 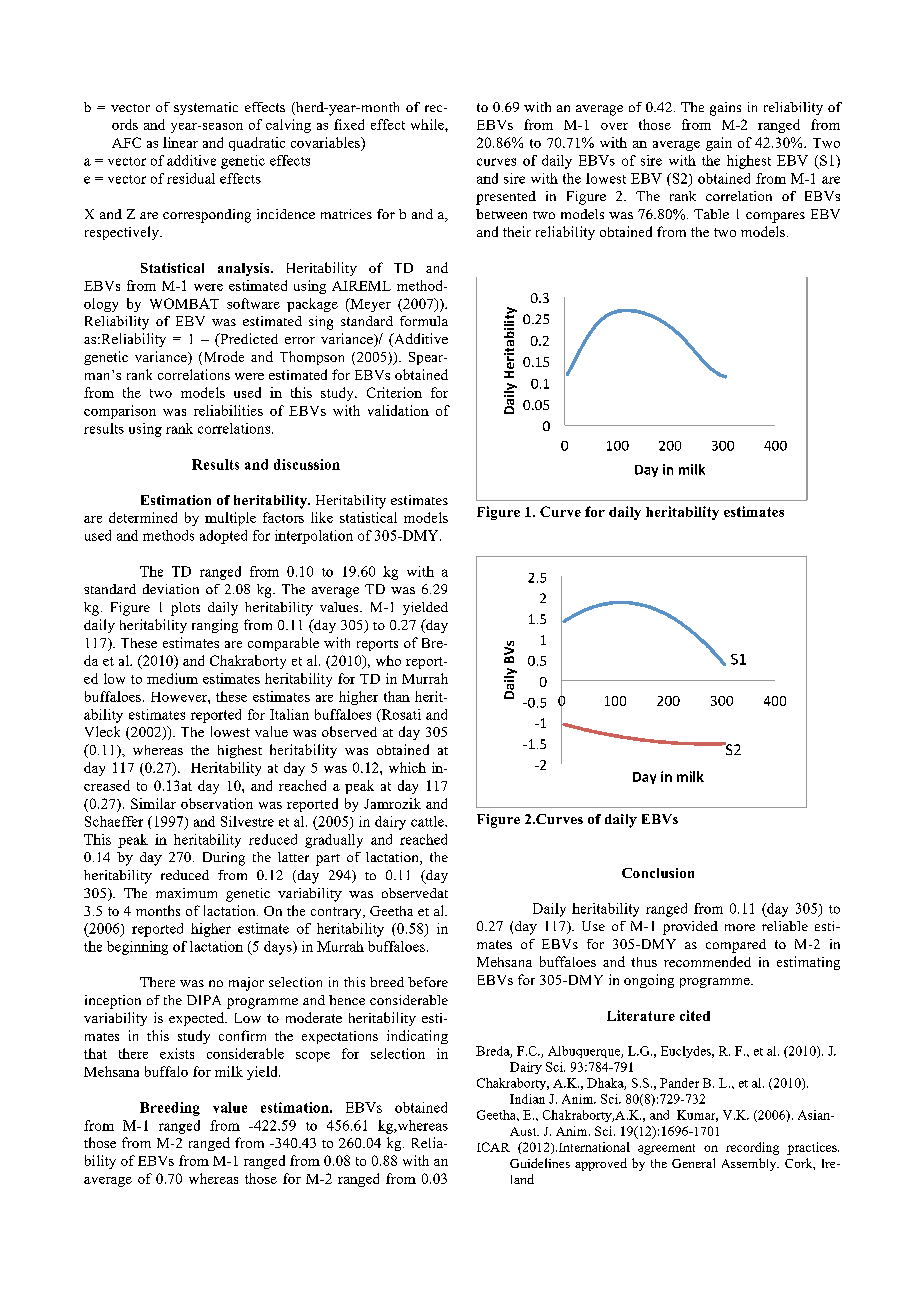 I want to click on compares, so click(x=775, y=217).
